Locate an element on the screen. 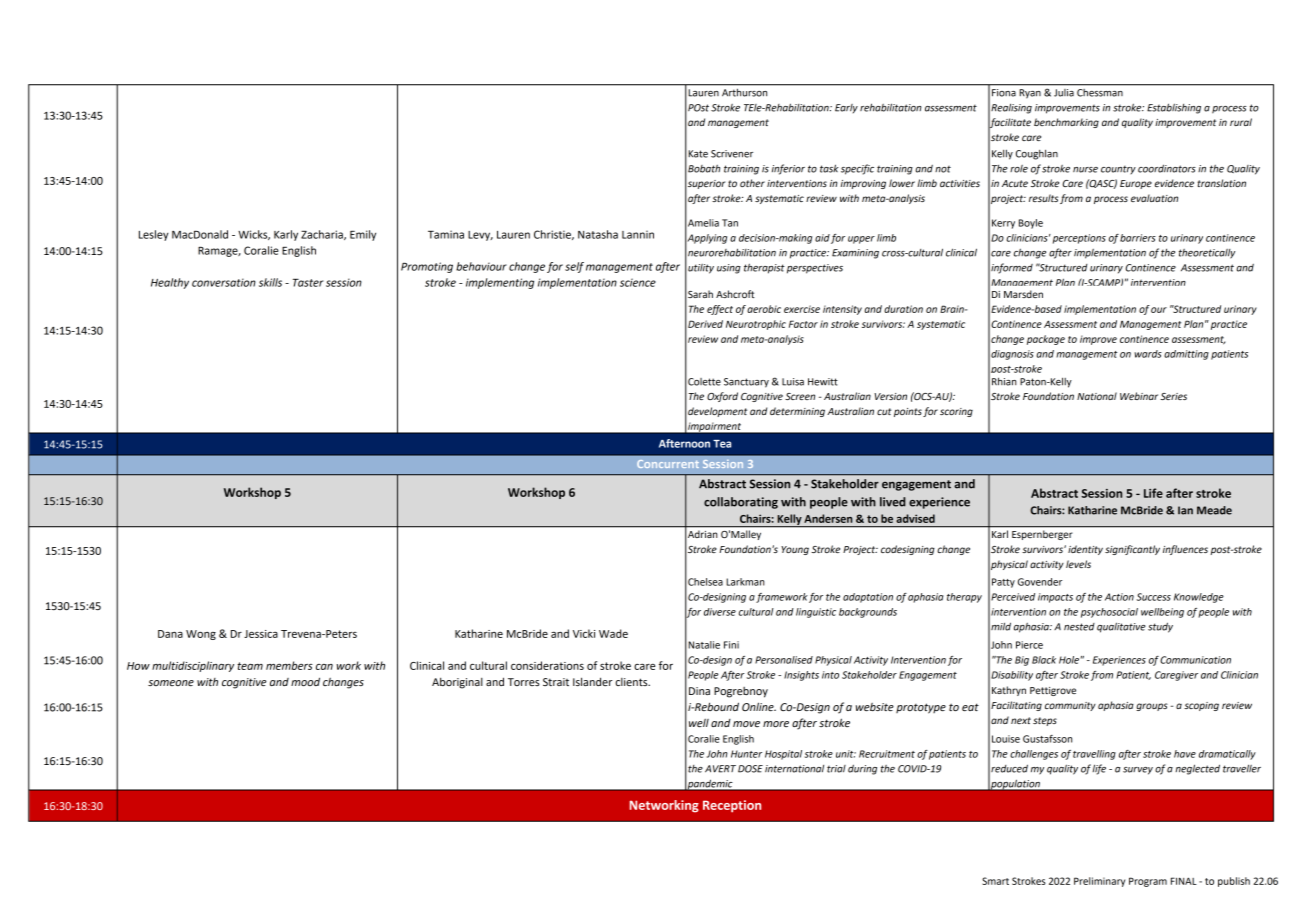  Emily is located at coordinates (363, 235).
